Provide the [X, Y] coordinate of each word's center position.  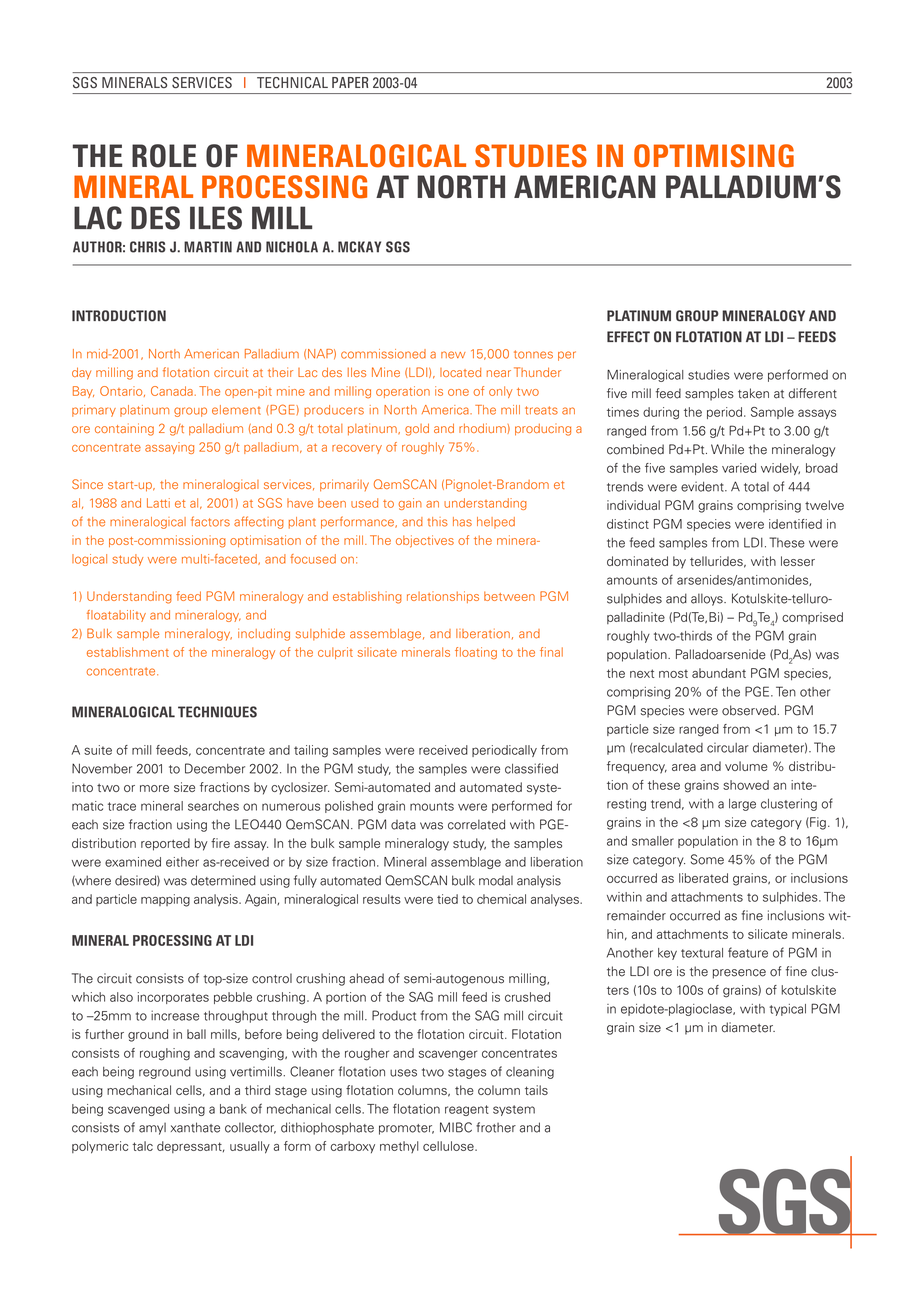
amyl [152, 1129]
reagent [467, 1110]
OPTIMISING [714, 156]
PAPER [350, 82]
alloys [708, 599]
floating [476, 653]
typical [787, 1010]
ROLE [164, 156]
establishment [128, 652]
